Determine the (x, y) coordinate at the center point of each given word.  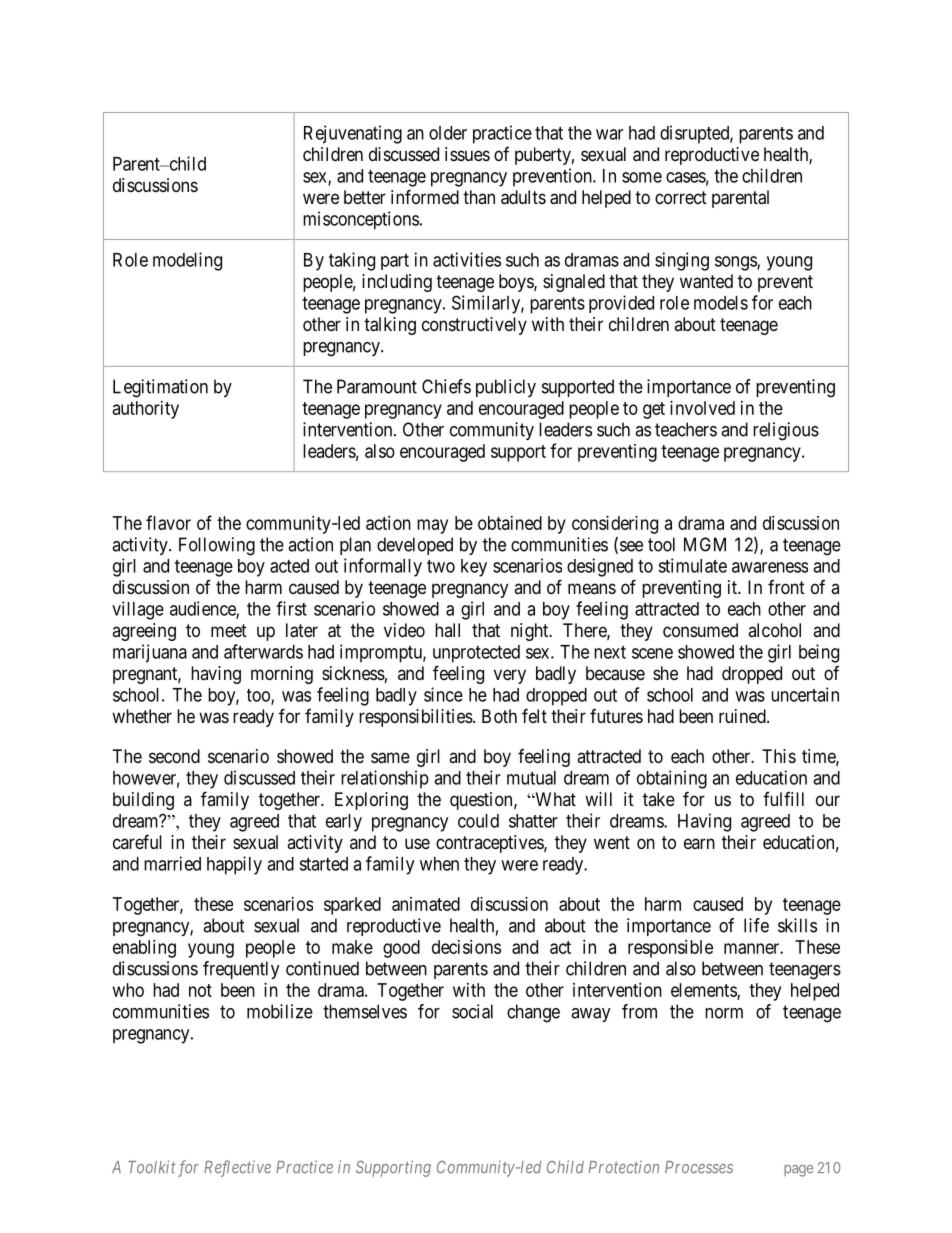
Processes (699, 1167)
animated (426, 904)
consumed (700, 630)
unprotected (476, 654)
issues (467, 154)
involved (702, 408)
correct (681, 197)
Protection (624, 1167)
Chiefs (446, 386)
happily (234, 865)
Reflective (237, 1168)
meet (229, 630)
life (756, 925)
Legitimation (160, 388)
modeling (187, 261)
